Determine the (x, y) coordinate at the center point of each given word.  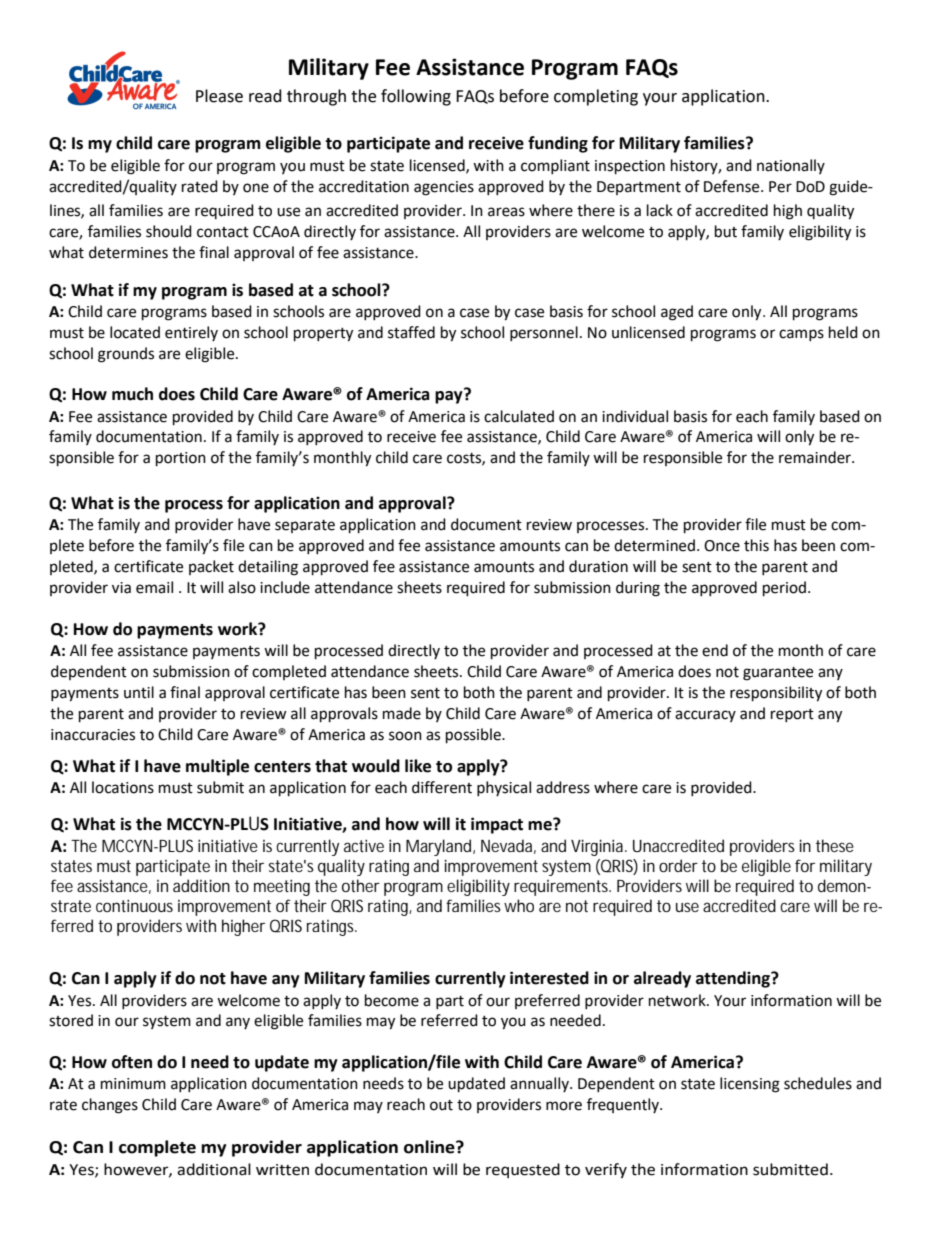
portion (181, 459)
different (442, 787)
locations (123, 787)
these (835, 845)
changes (110, 1106)
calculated (519, 416)
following (416, 97)
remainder (816, 457)
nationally (791, 166)
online (430, 1147)
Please (219, 96)
